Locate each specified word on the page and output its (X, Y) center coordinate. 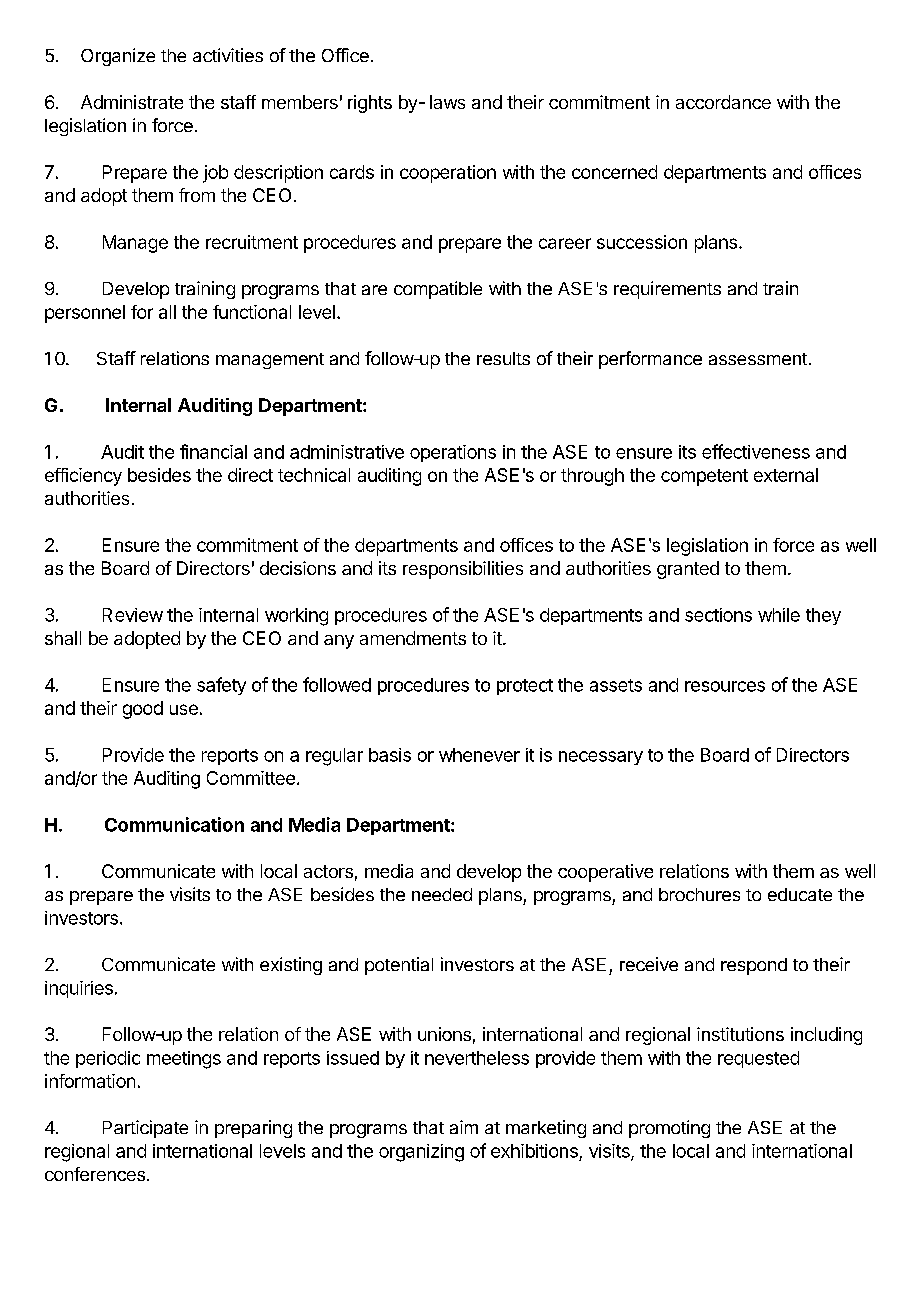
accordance (723, 102)
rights (370, 104)
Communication (174, 824)
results (503, 358)
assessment (758, 359)
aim (464, 1127)
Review (133, 615)
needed (442, 894)
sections (718, 615)
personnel (85, 314)
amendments (413, 638)
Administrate (132, 102)
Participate (145, 1129)
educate (800, 894)
